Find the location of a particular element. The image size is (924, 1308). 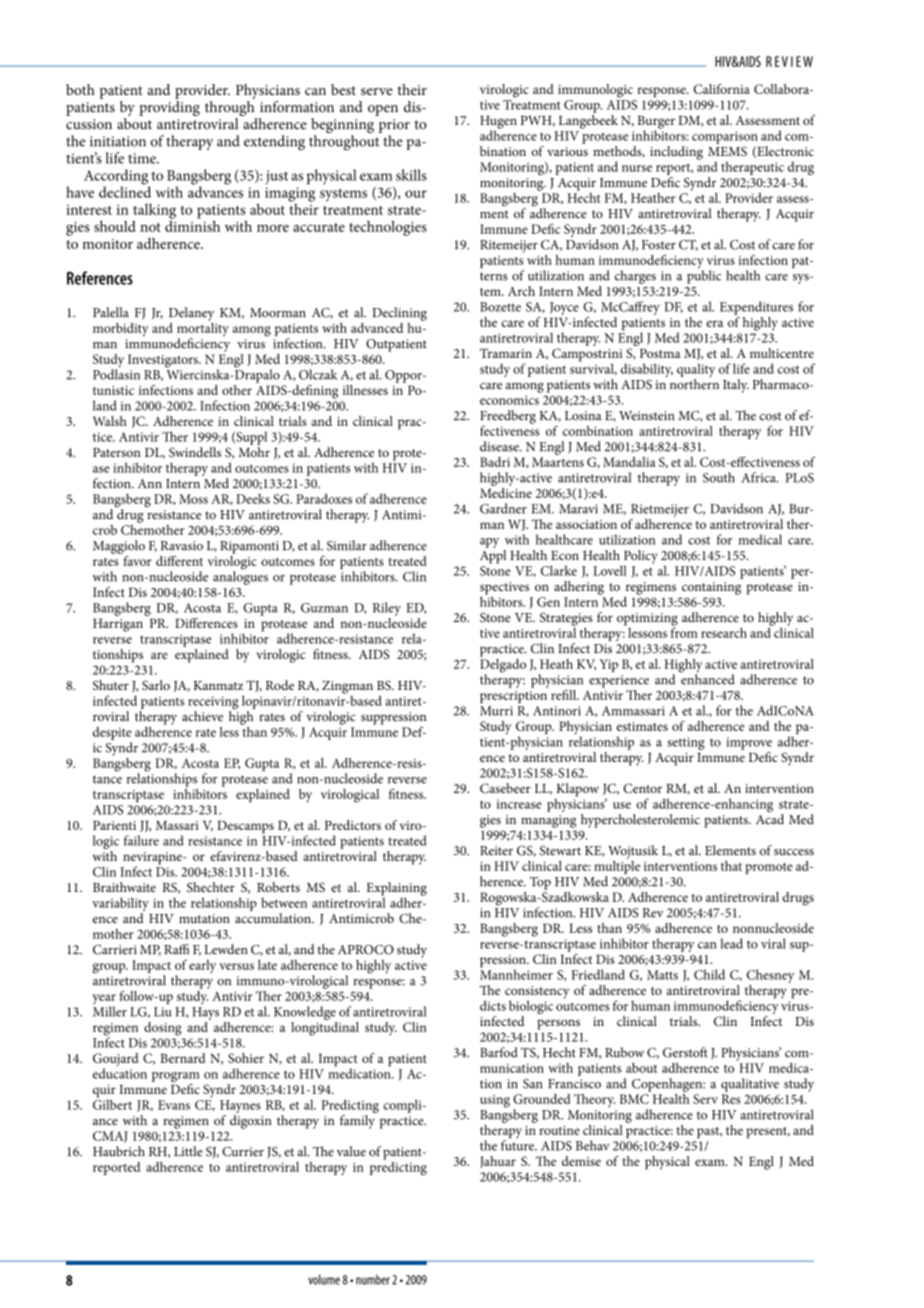

Appl is located at coordinates (493, 557).
